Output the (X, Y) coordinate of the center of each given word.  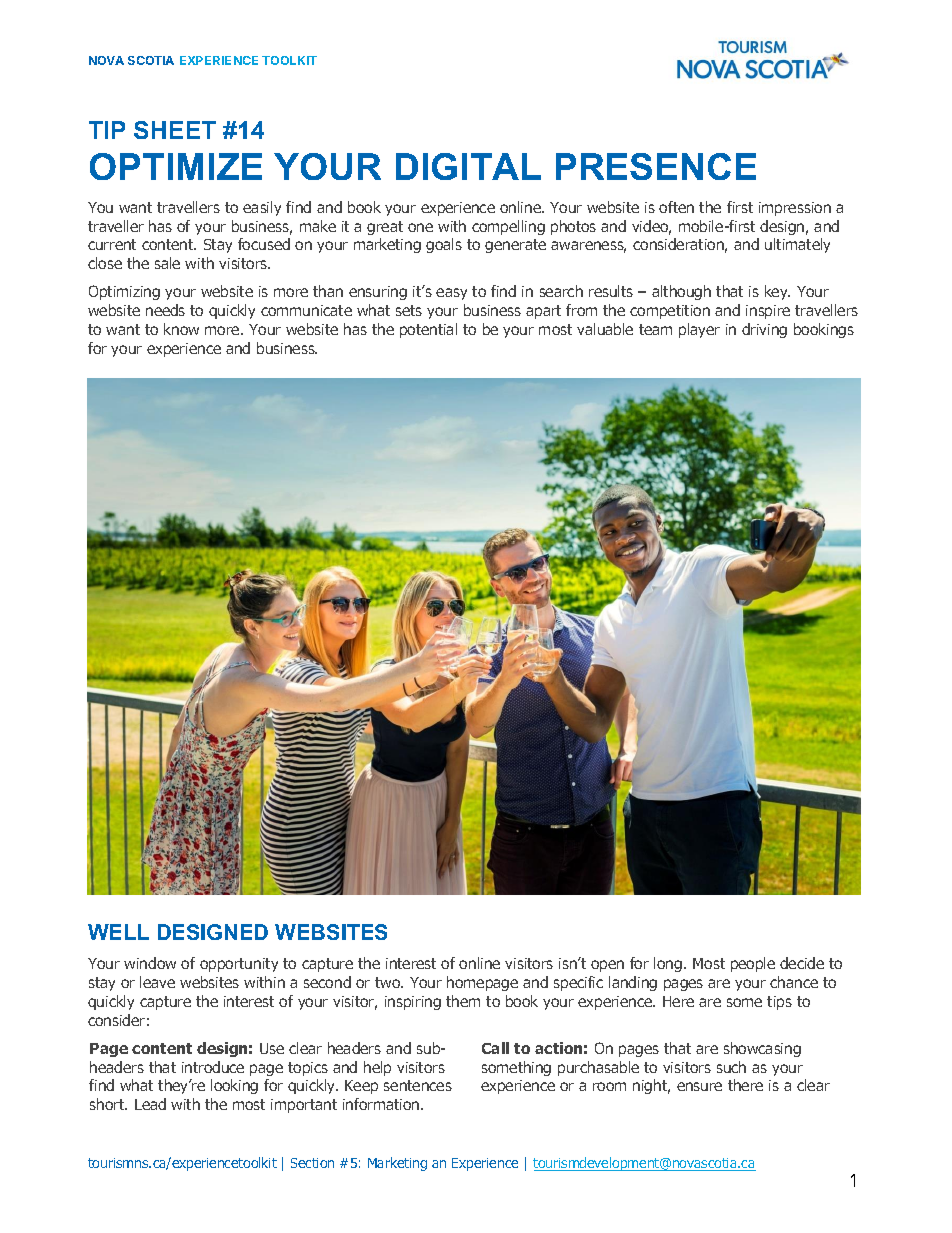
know (181, 329)
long (668, 964)
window (150, 963)
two (389, 982)
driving (764, 330)
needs (165, 310)
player (699, 330)
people (753, 964)
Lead (150, 1104)
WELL (118, 932)
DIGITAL (468, 166)
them (463, 1001)
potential (428, 330)
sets (409, 310)
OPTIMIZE (176, 166)
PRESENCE (656, 166)
